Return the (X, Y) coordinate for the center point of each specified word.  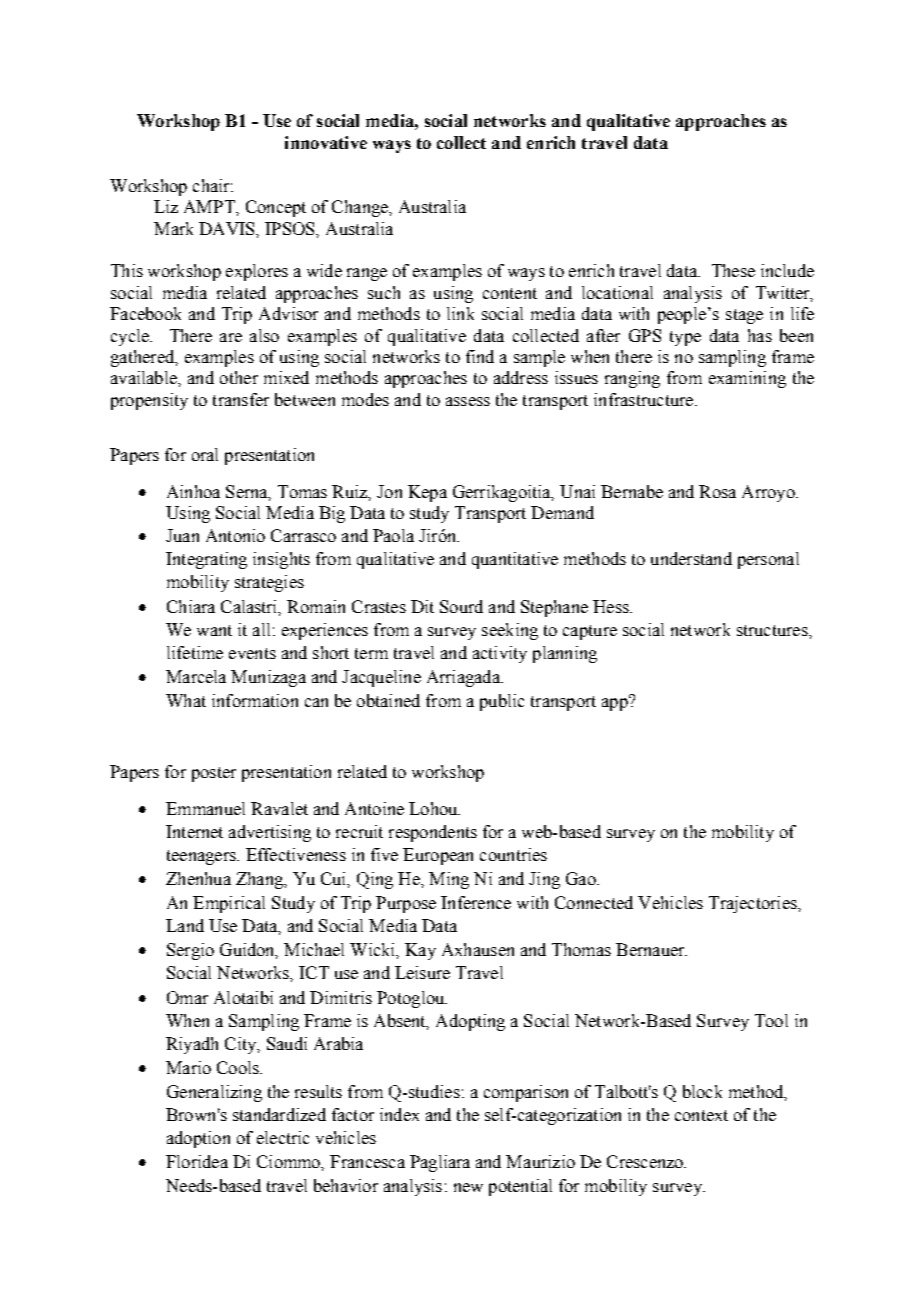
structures (773, 630)
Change (361, 208)
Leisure (422, 972)
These (733, 270)
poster (214, 774)
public (502, 702)
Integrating (206, 560)
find (480, 356)
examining (747, 379)
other (239, 377)
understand (691, 558)
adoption (198, 1139)
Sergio (190, 951)
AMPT (210, 206)
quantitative (515, 560)
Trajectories (754, 904)
